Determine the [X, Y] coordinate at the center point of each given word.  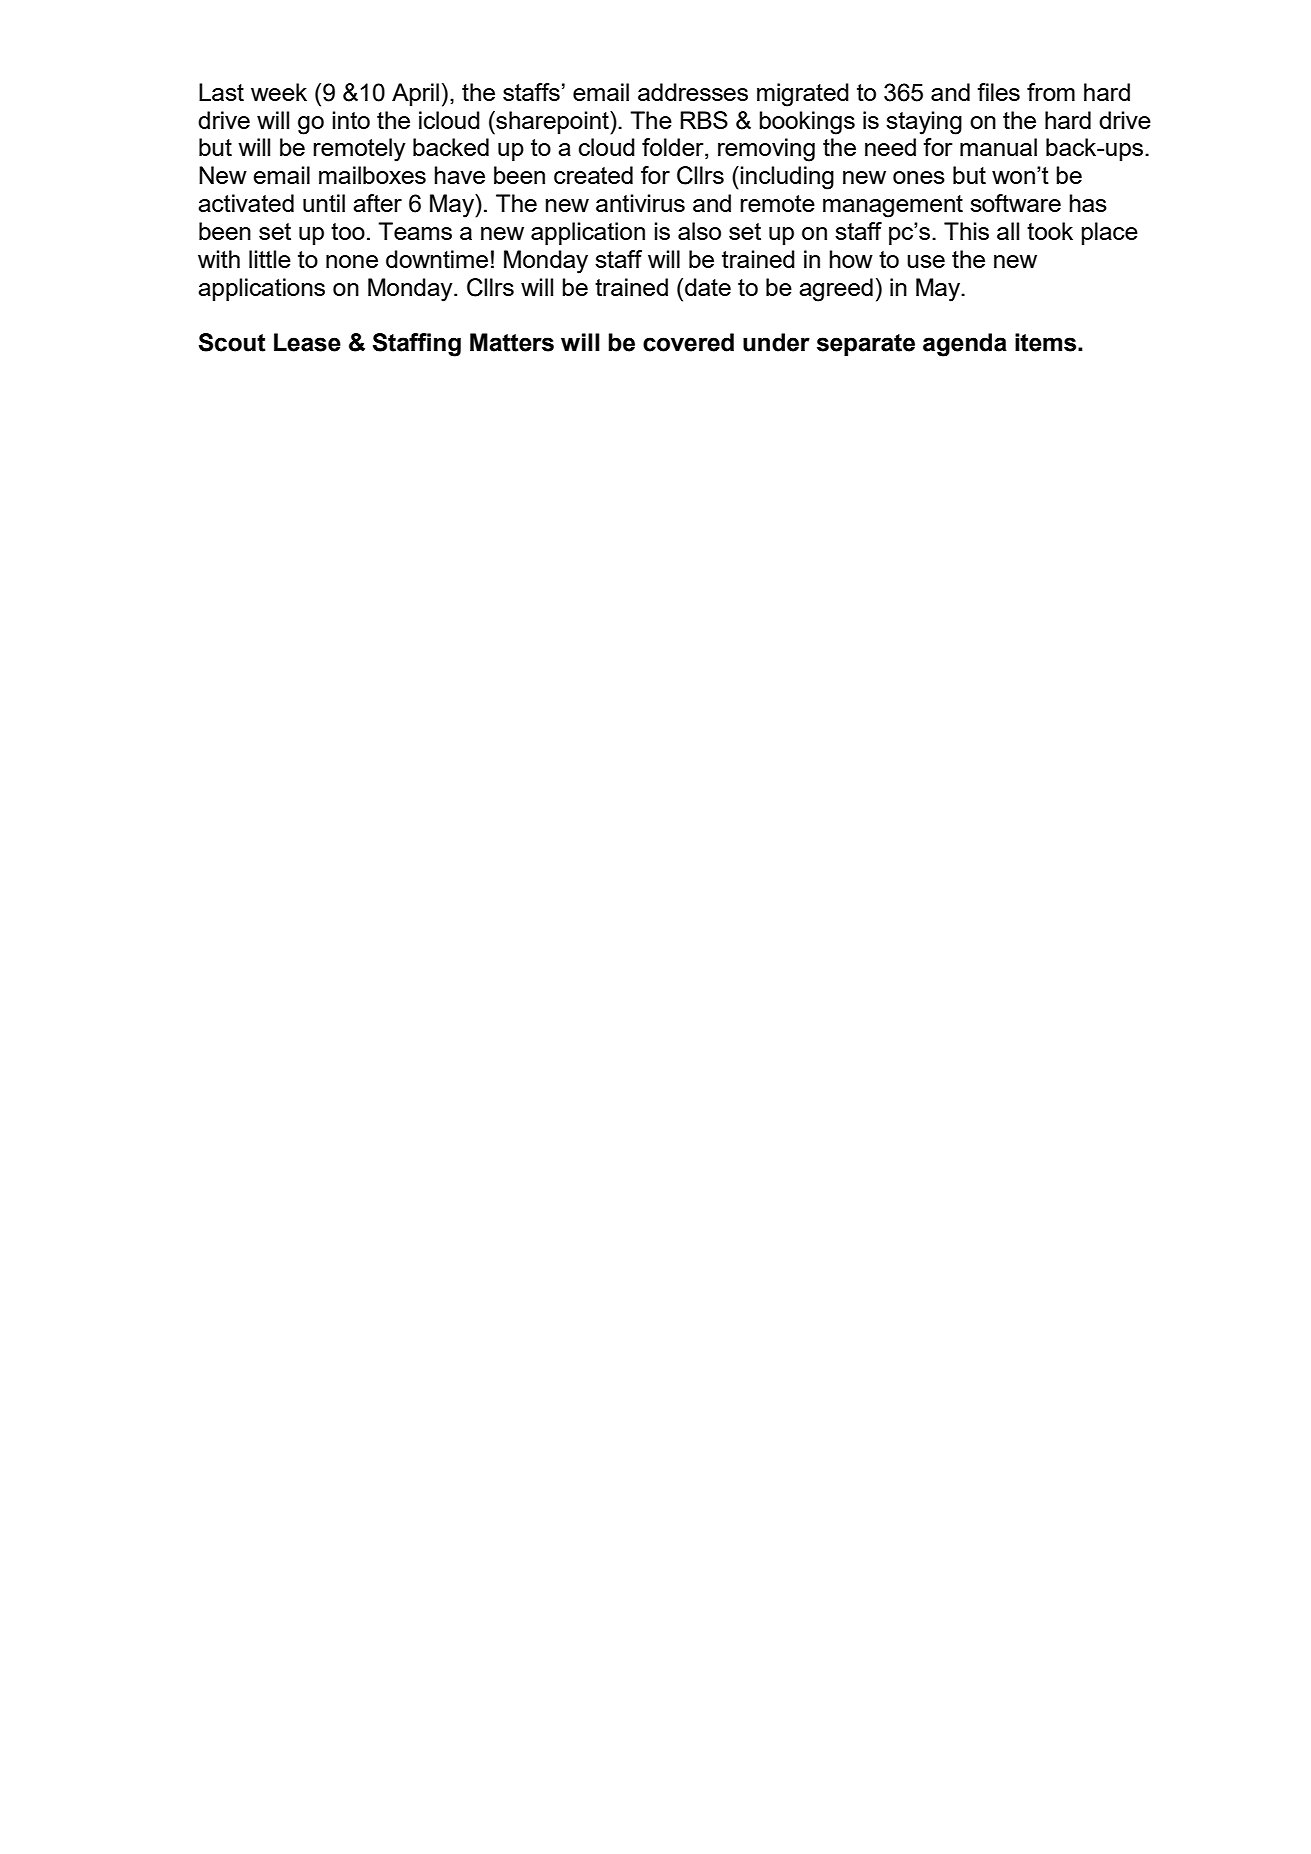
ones [919, 177]
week [279, 92]
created [593, 175]
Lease [307, 342]
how [851, 259]
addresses [693, 92]
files [998, 92]
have [460, 175]
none [352, 261]
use [926, 261]
